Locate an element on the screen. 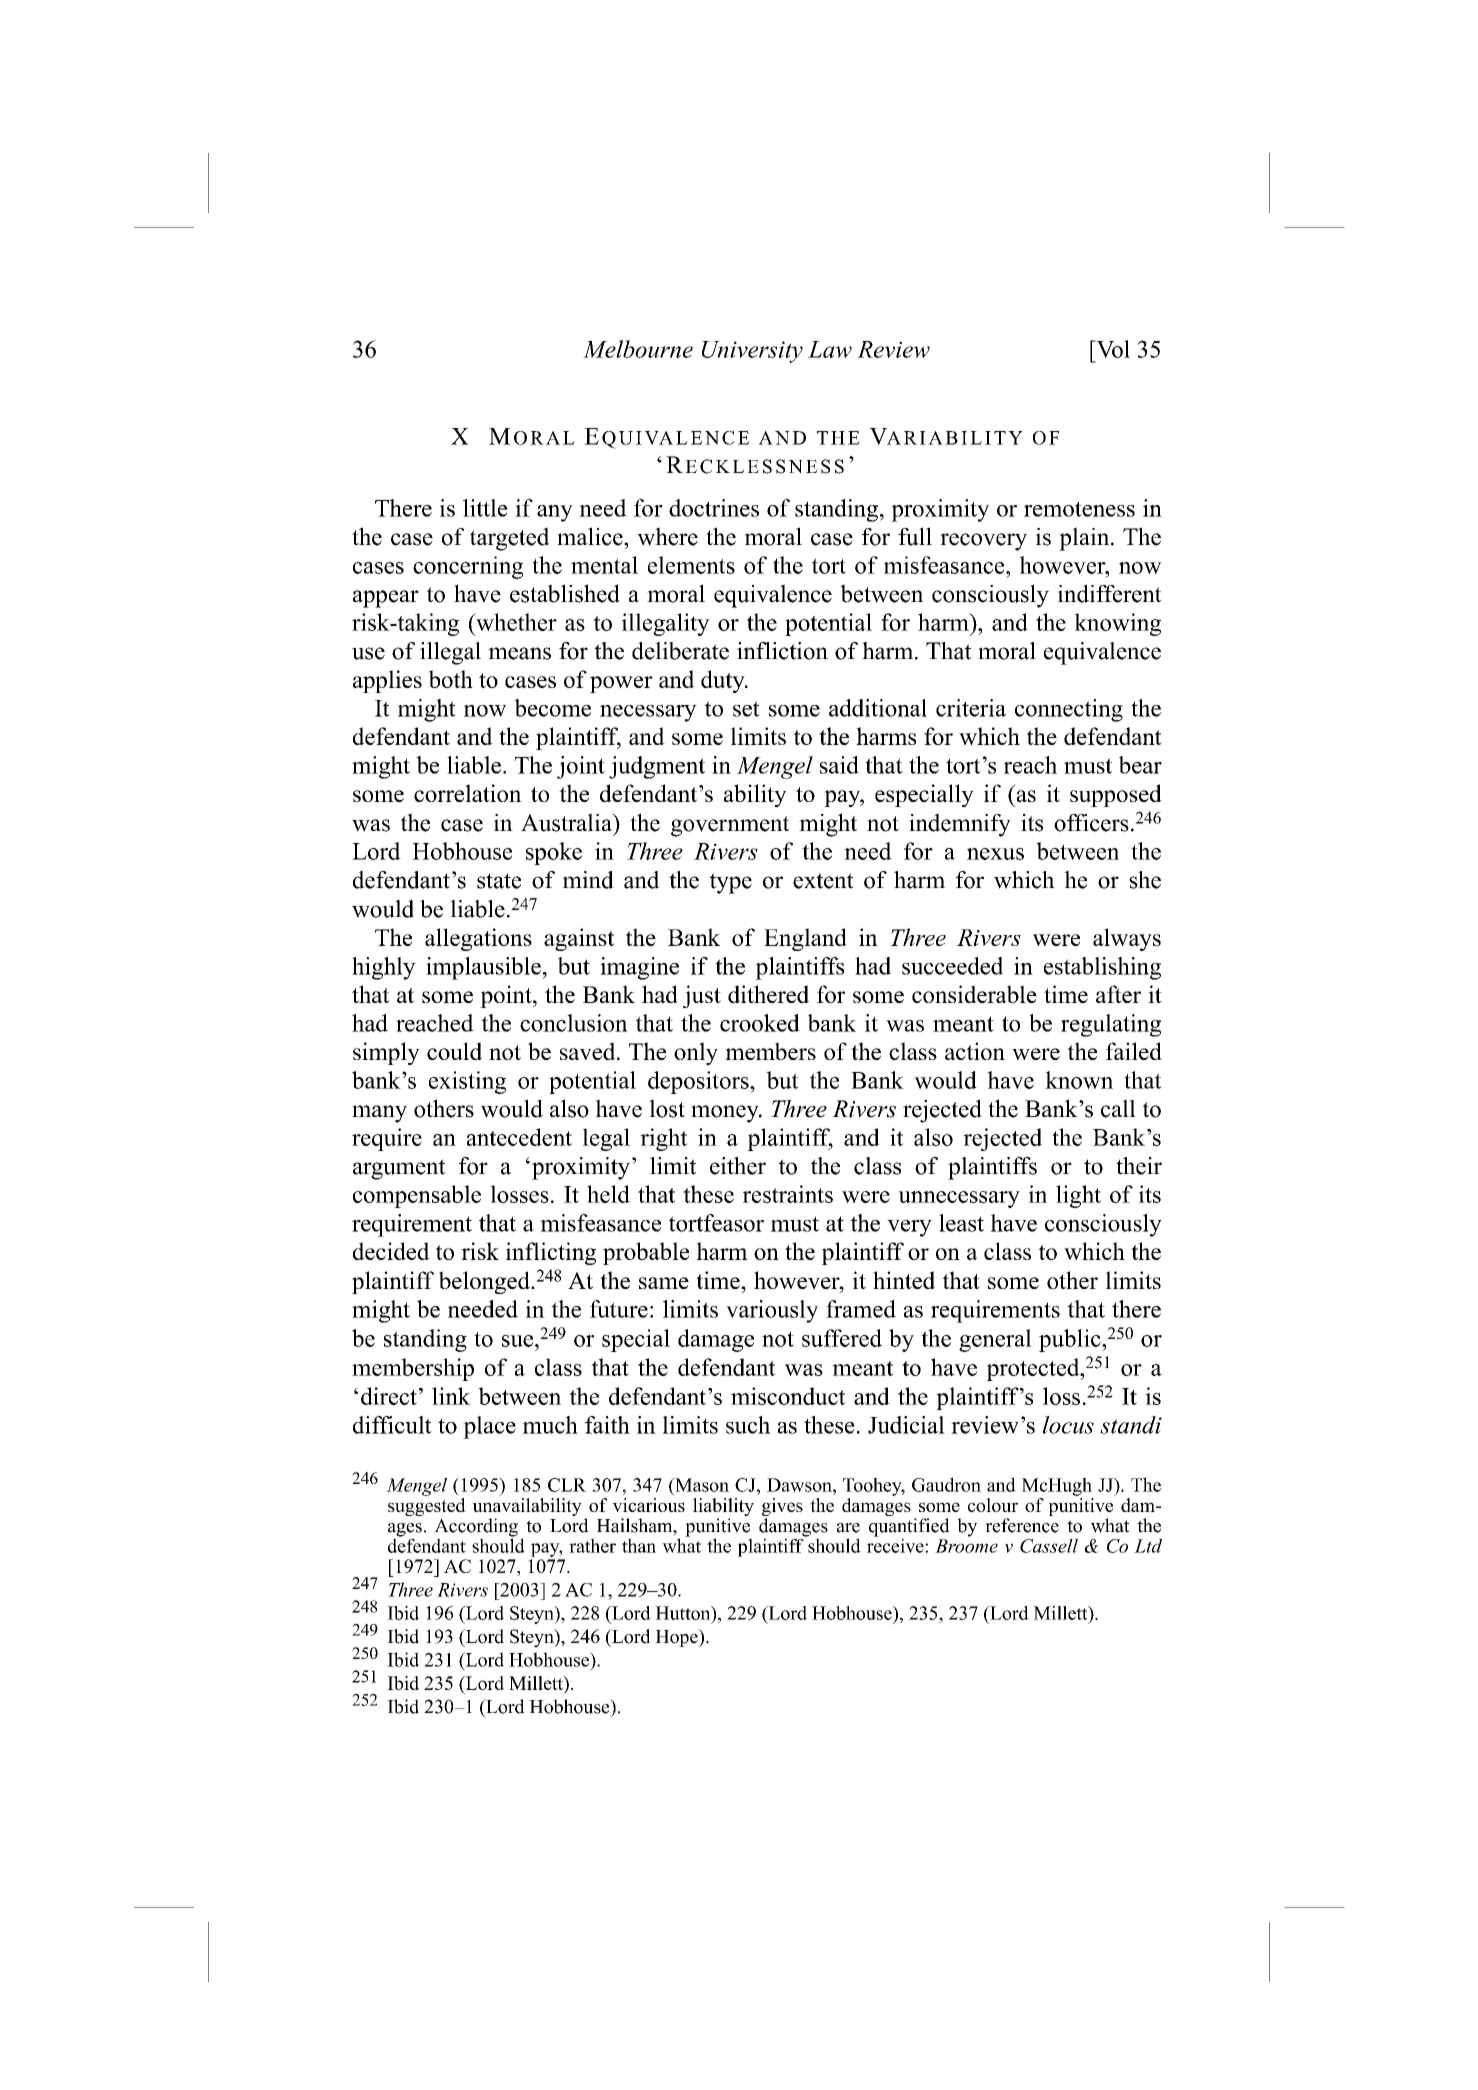 This screenshot has width=1478, height=2090. Vol is located at coordinates (1112, 349).
